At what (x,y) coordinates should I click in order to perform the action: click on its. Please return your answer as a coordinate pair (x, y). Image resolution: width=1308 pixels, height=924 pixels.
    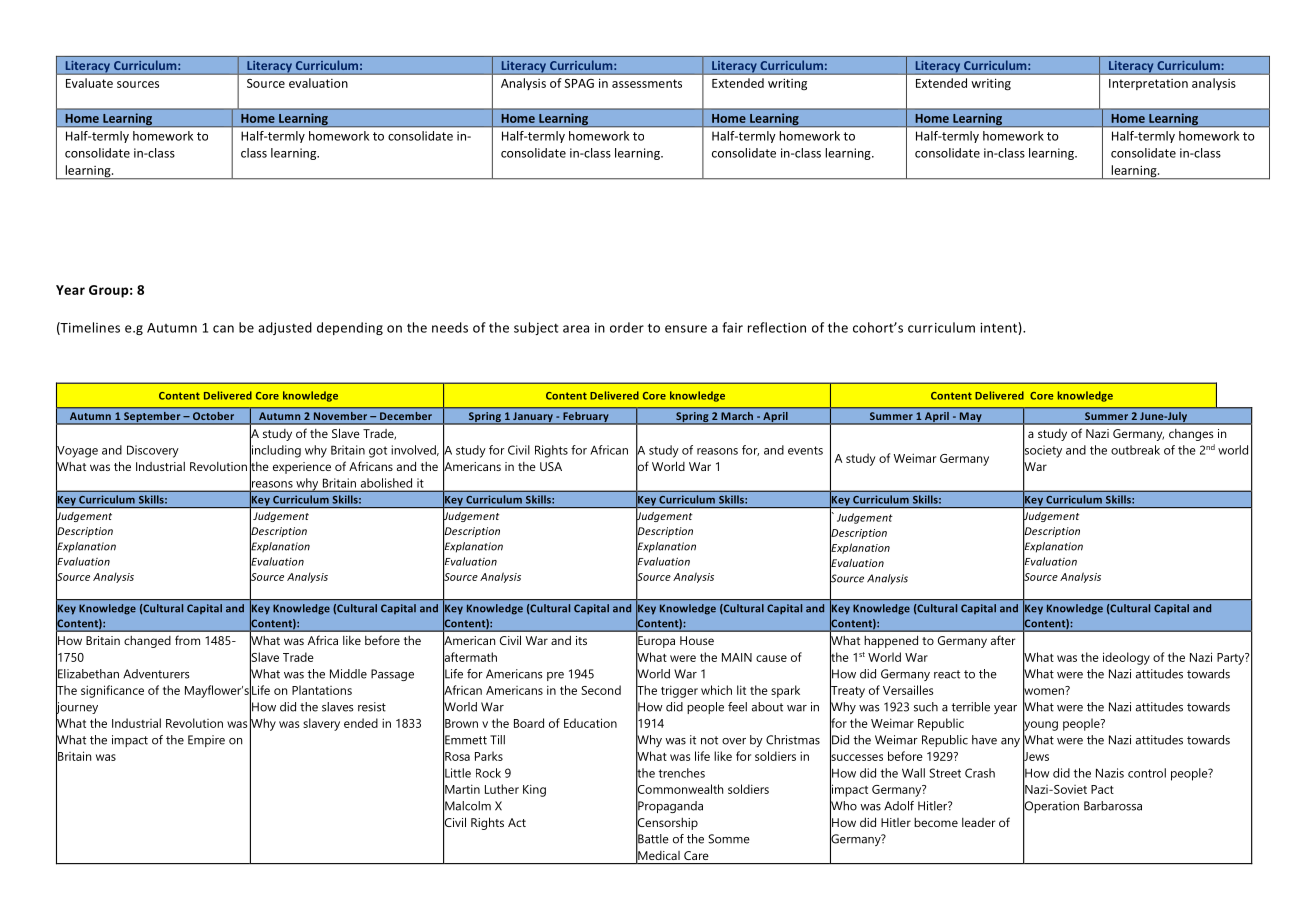
    Looking at the image, I should click on (581, 640).
